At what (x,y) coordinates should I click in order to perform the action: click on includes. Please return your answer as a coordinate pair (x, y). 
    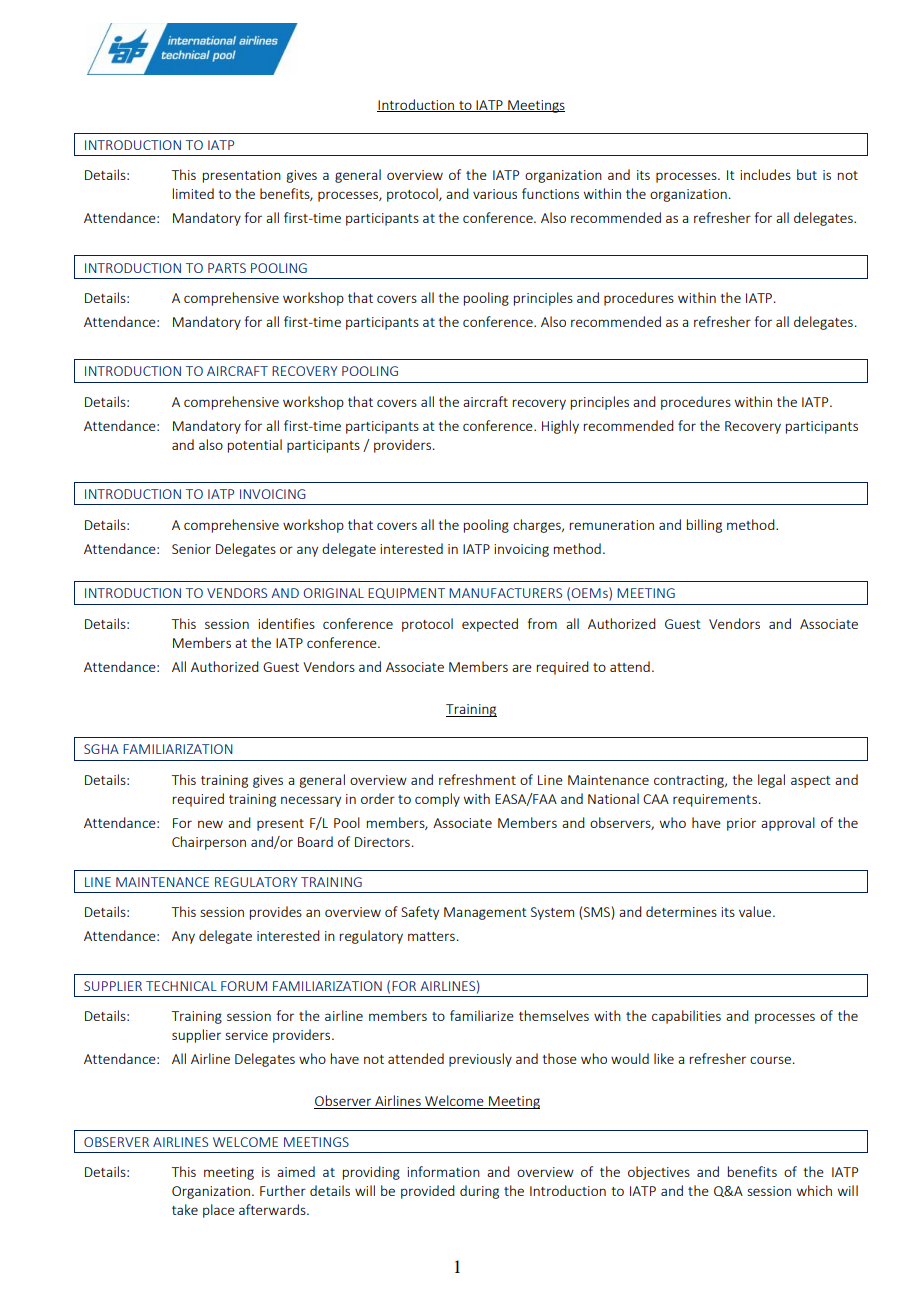
    Looking at the image, I should click on (765, 174).
